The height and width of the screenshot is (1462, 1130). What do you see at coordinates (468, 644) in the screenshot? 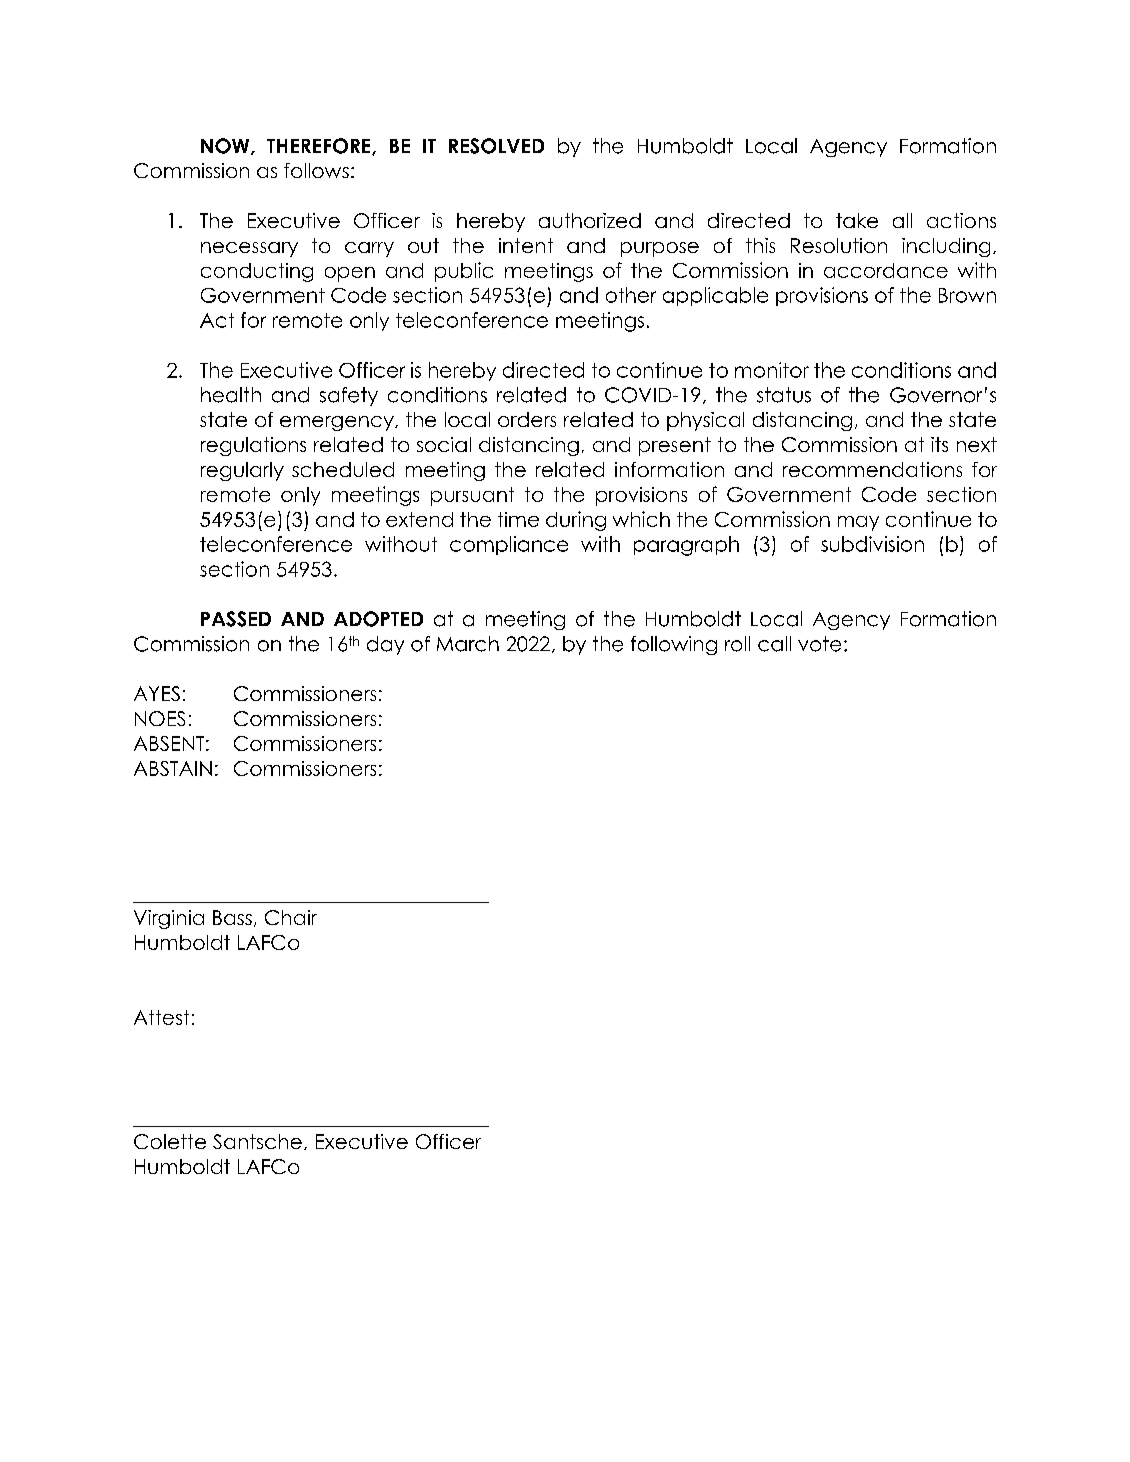
I see `March` at bounding box center [468, 644].
